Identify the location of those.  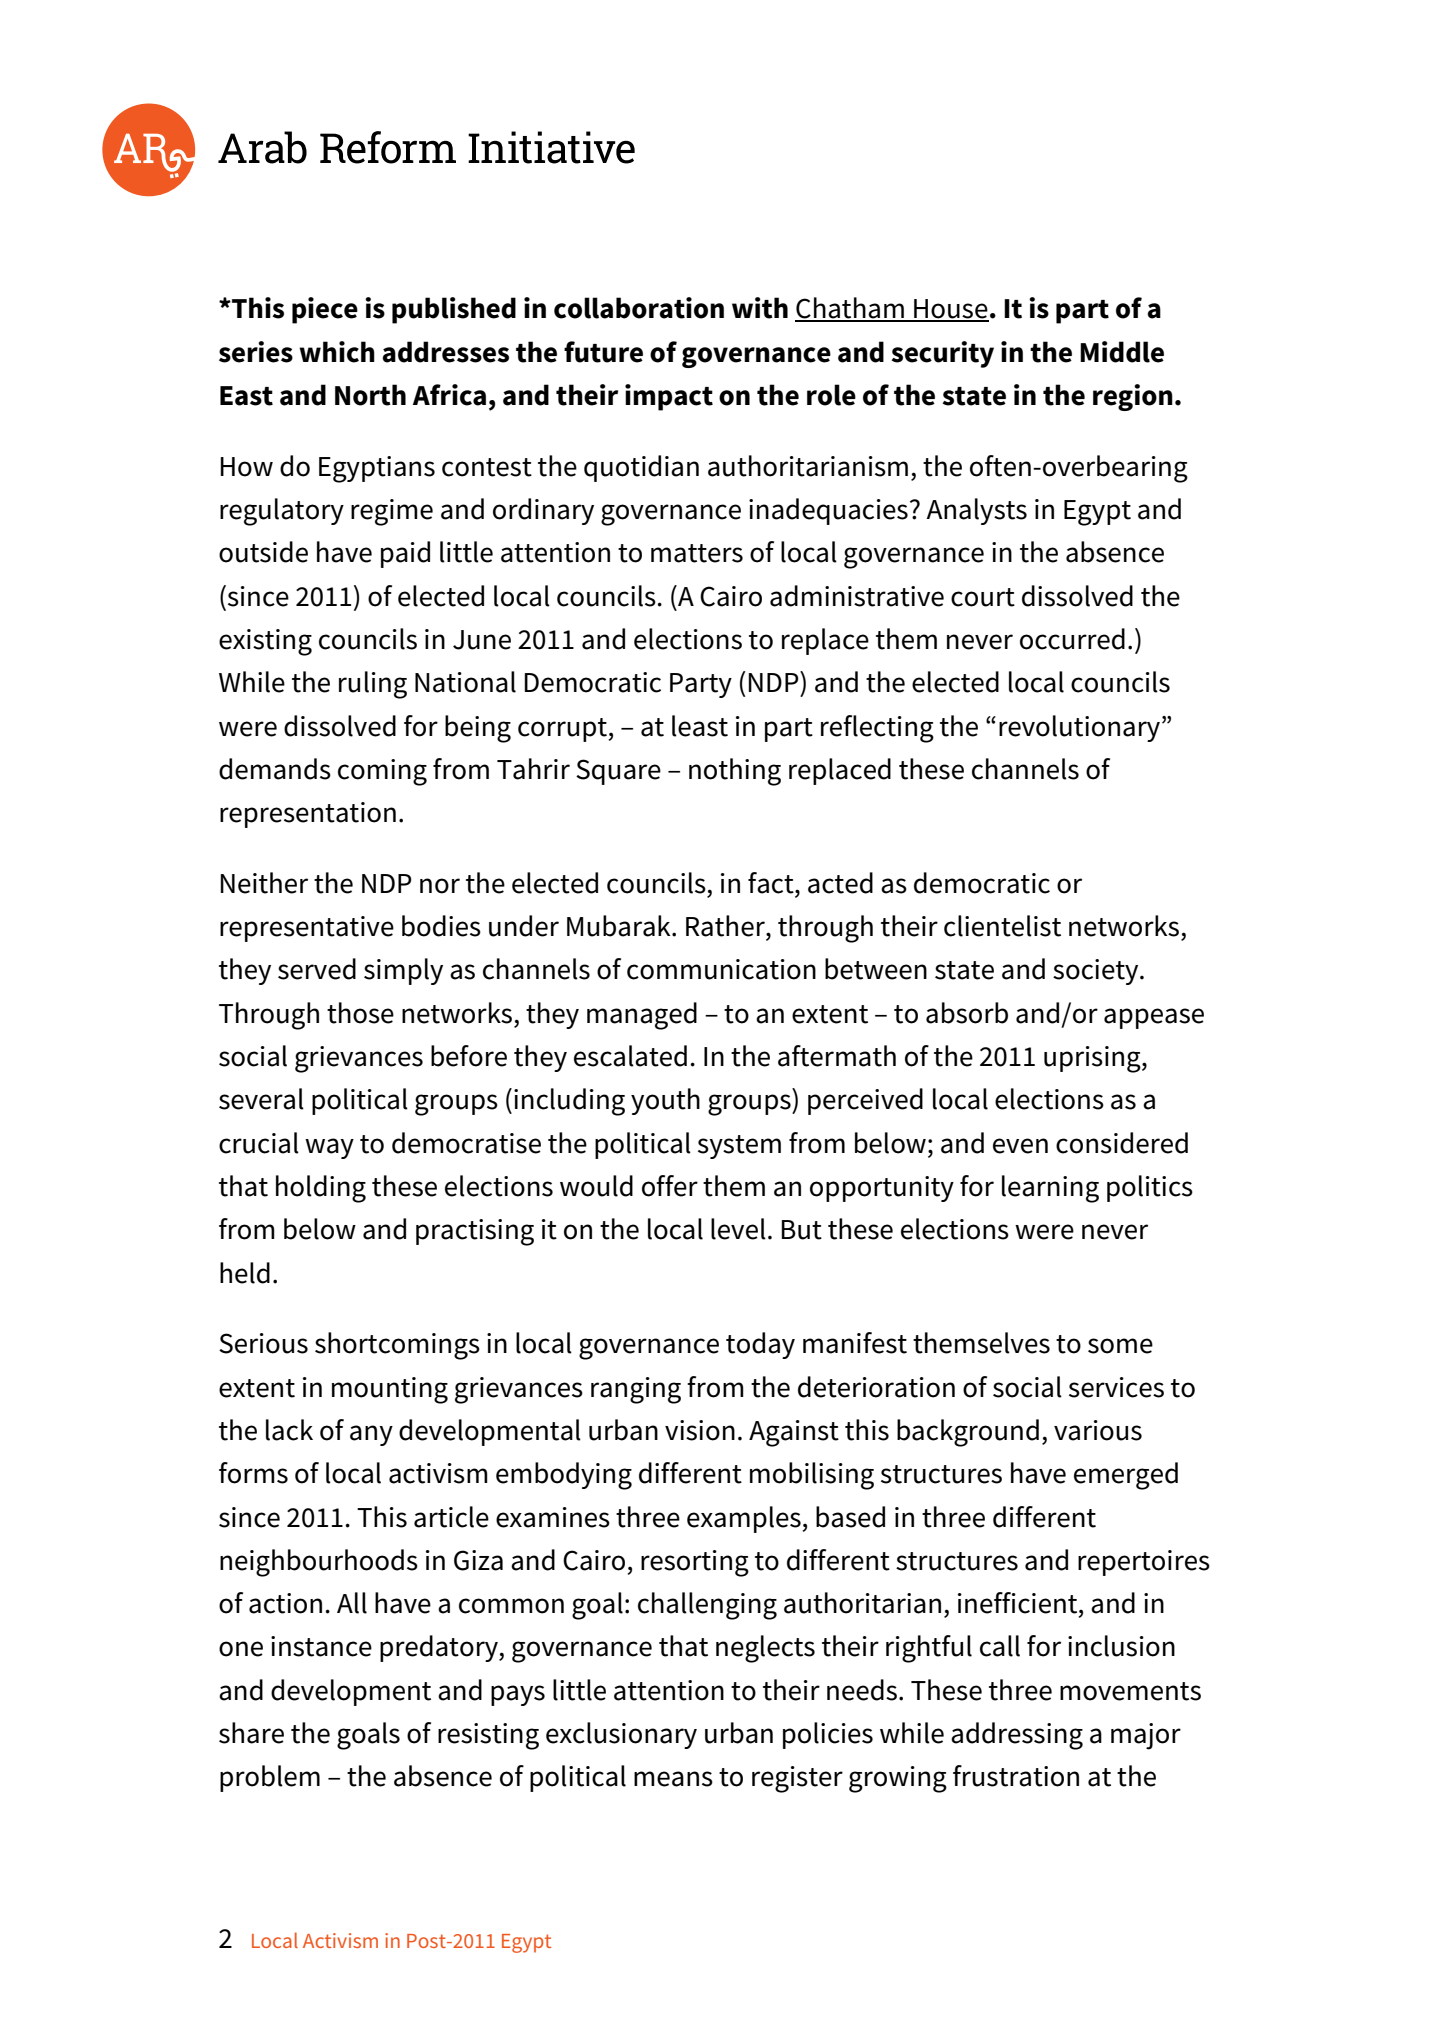
(360, 1013).
